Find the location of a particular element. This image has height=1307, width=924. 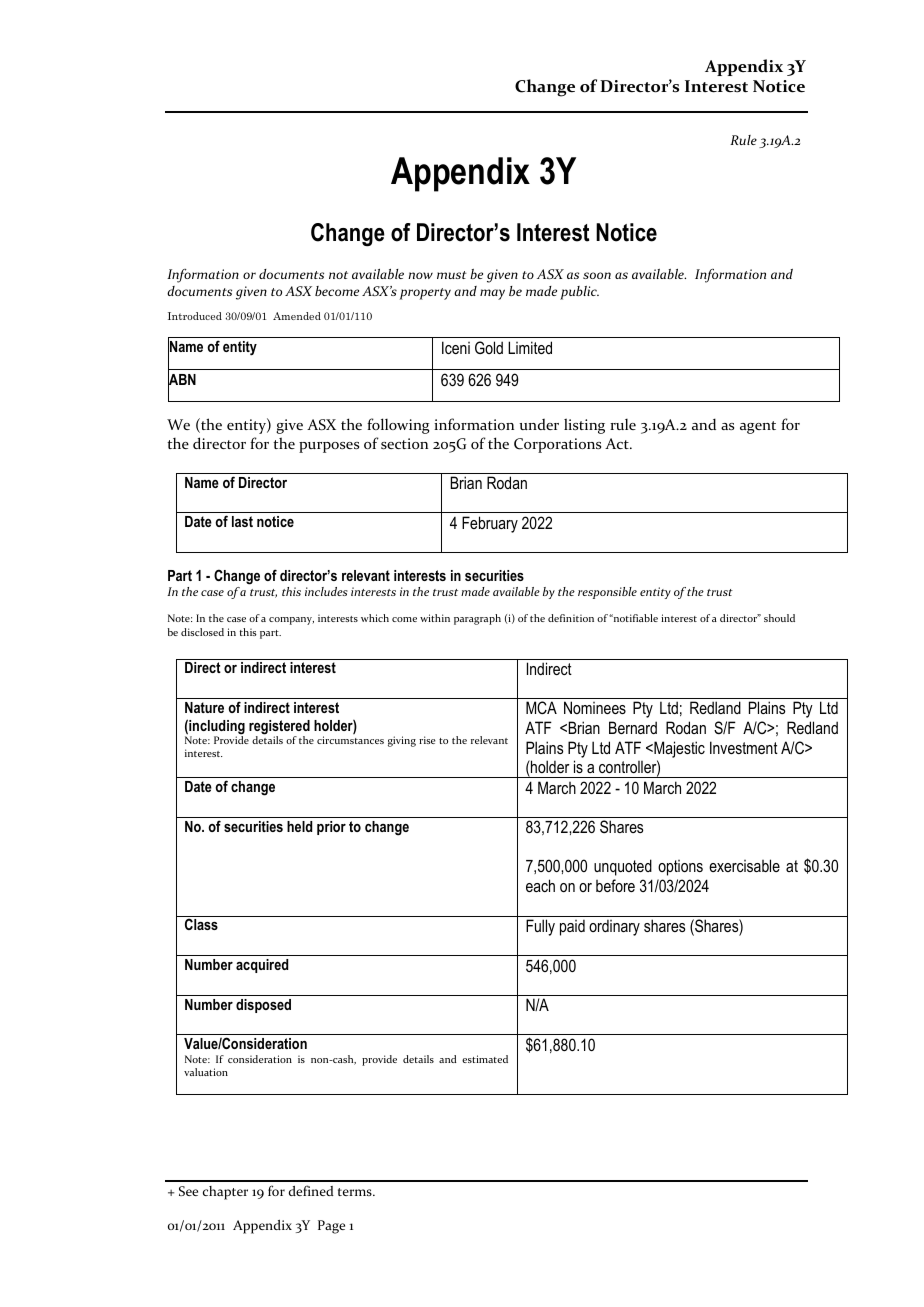

Investment is located at coordinates (744, 747).
